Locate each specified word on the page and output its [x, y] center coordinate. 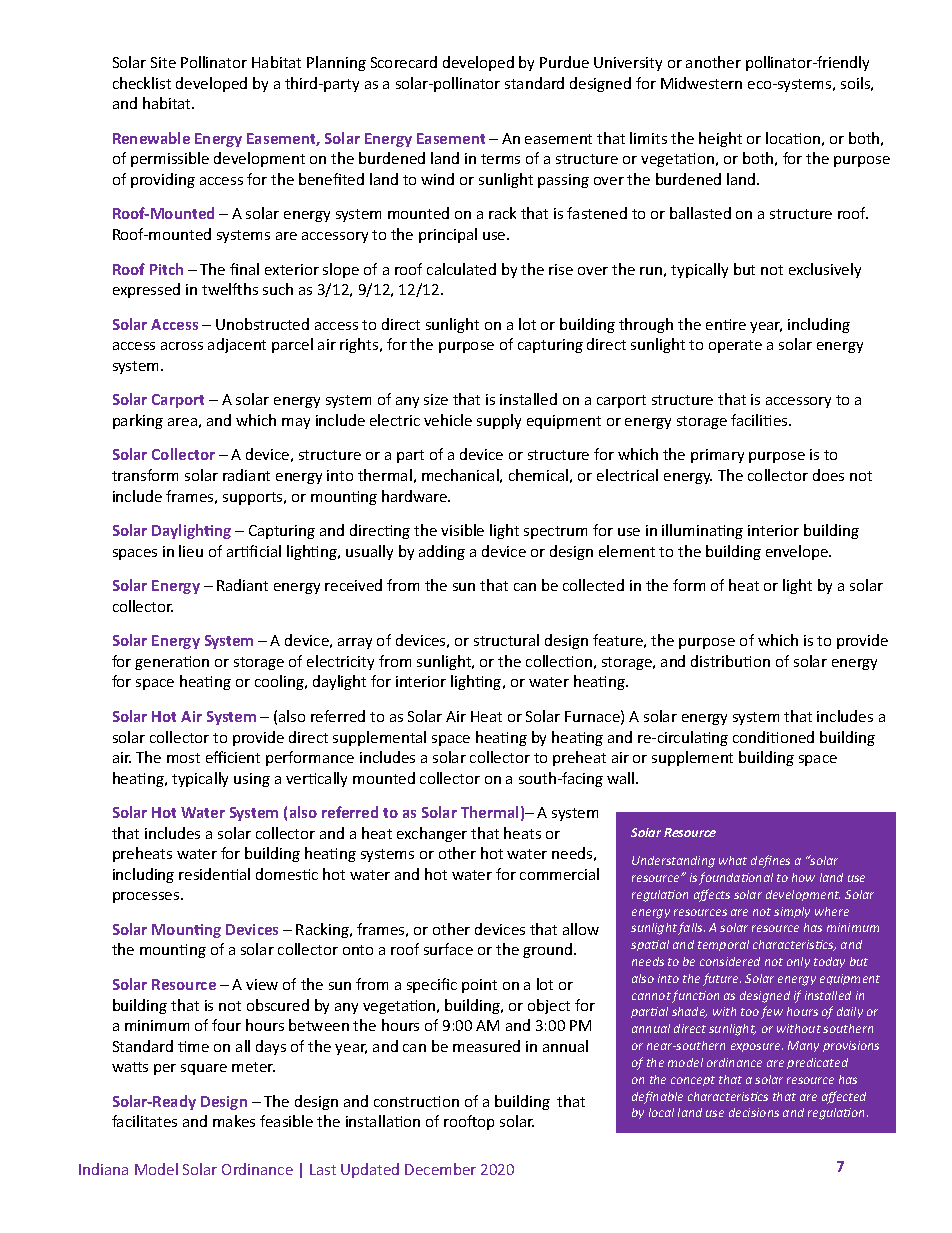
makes [234, 1121]
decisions [754, 1112]
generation [172, 663]
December [440, 1169]
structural [506, 640]
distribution [730, 661]
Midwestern [701, 83]
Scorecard [404, 62]
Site [163, 62]
